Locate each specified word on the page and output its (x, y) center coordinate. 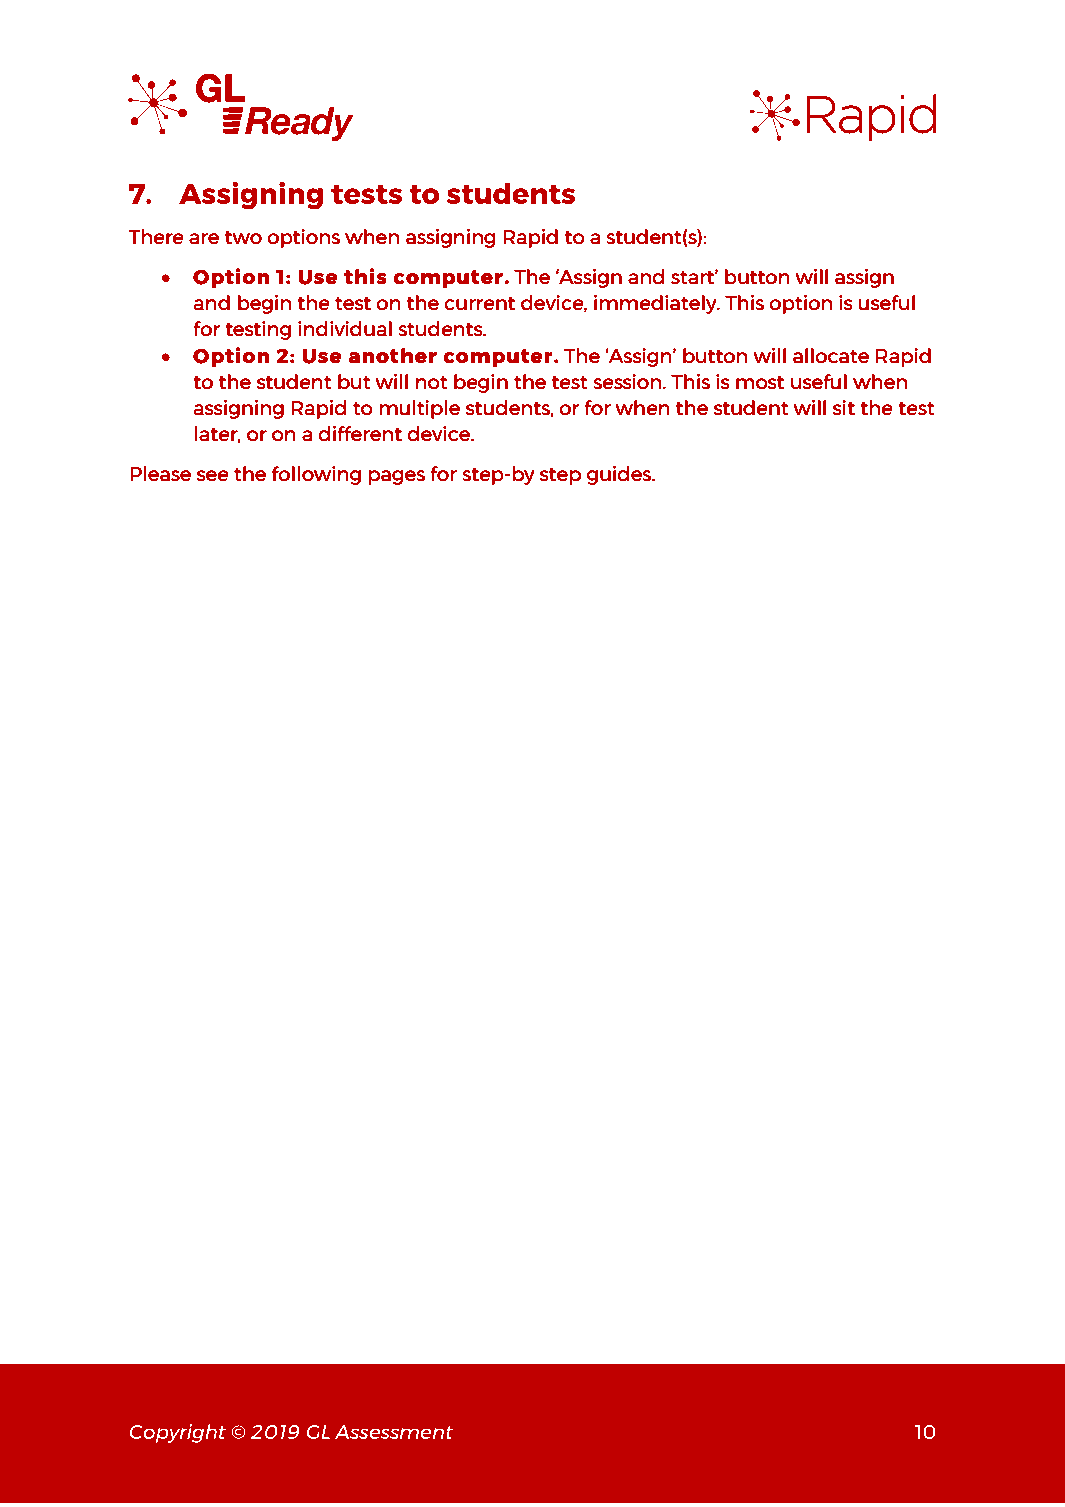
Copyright (177, 1433)
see (213, 475)
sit (844, 407)
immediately (656, 304)
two (243, 237)
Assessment (394, 1432)
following (316, 475)
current (479, 303)
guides (620, 475)
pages (397, 477)
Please (160, 473)
